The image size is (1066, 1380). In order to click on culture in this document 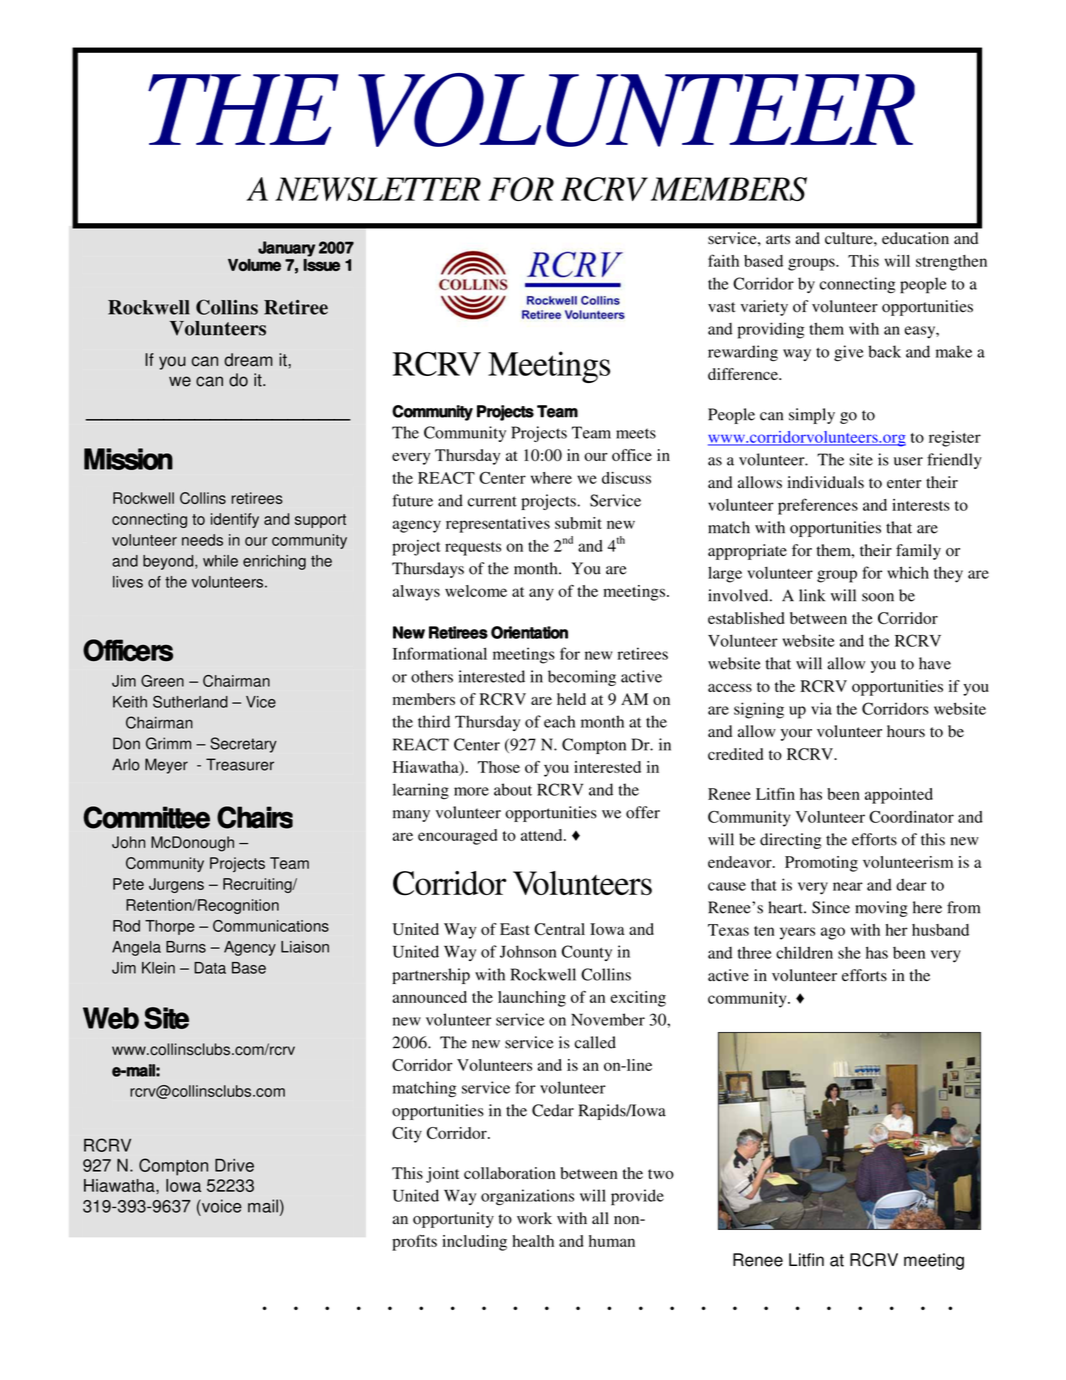, I will do `click(850, 238)`.
